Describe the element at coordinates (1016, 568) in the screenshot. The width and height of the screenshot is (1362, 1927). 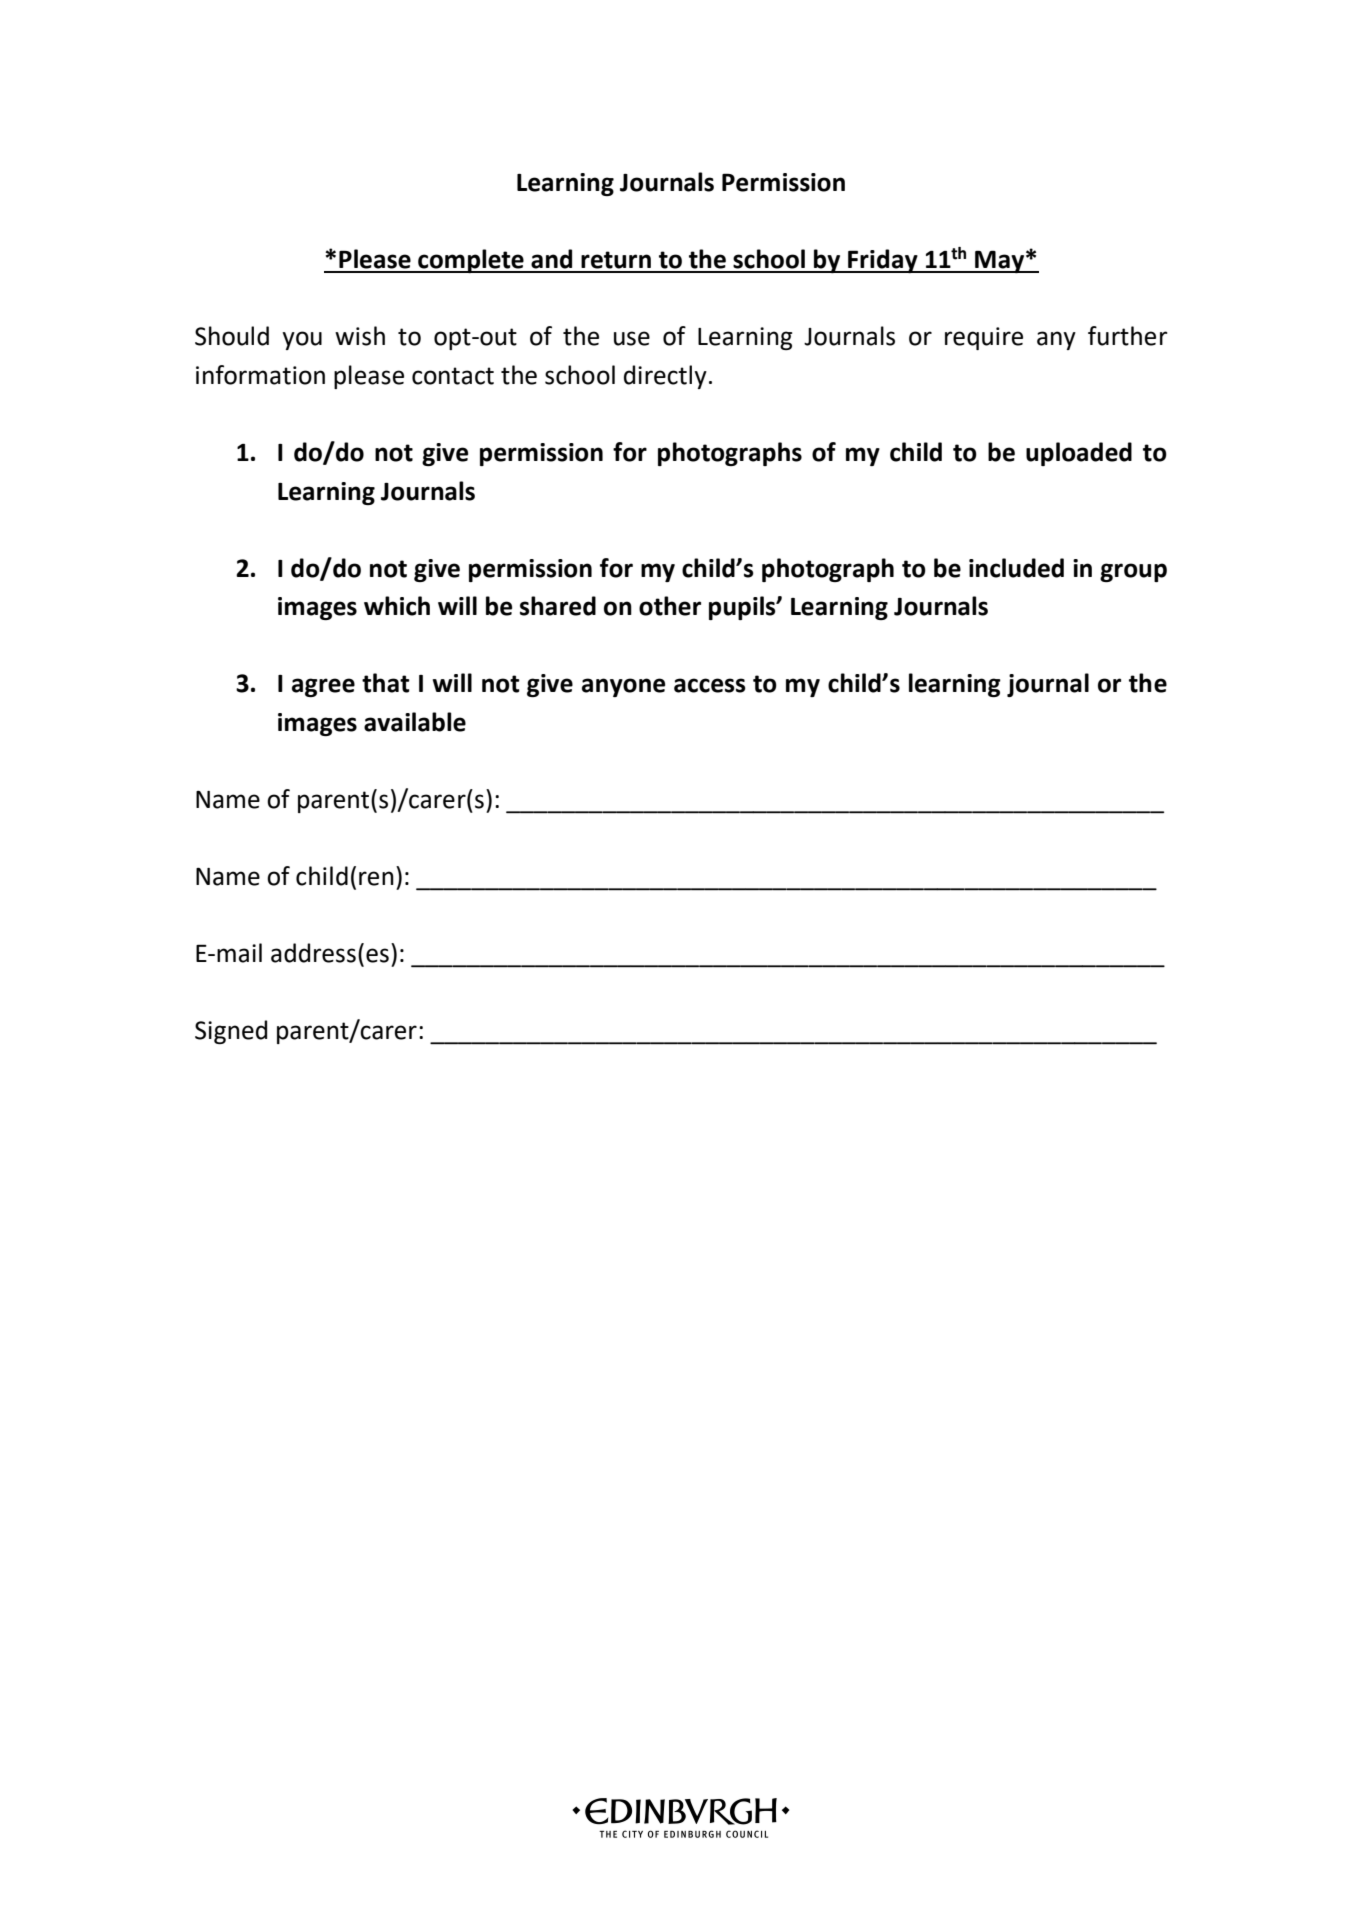
I see `included` at that location.
